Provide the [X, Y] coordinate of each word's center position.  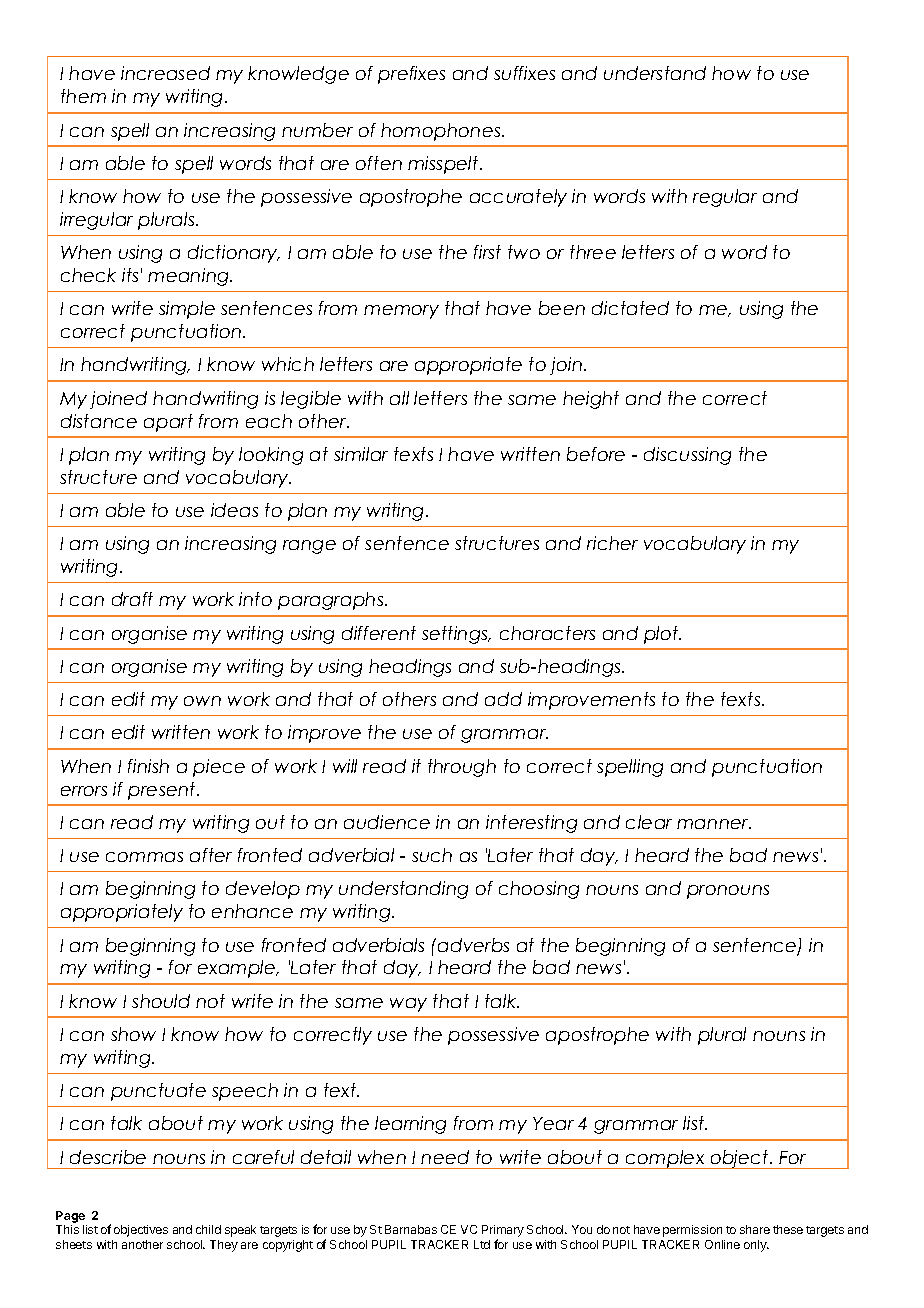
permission [692, 1231]
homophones [442, 132]
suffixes [524, 73]
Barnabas [411, 1229]
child [208, 1229]
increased [165, 73]
